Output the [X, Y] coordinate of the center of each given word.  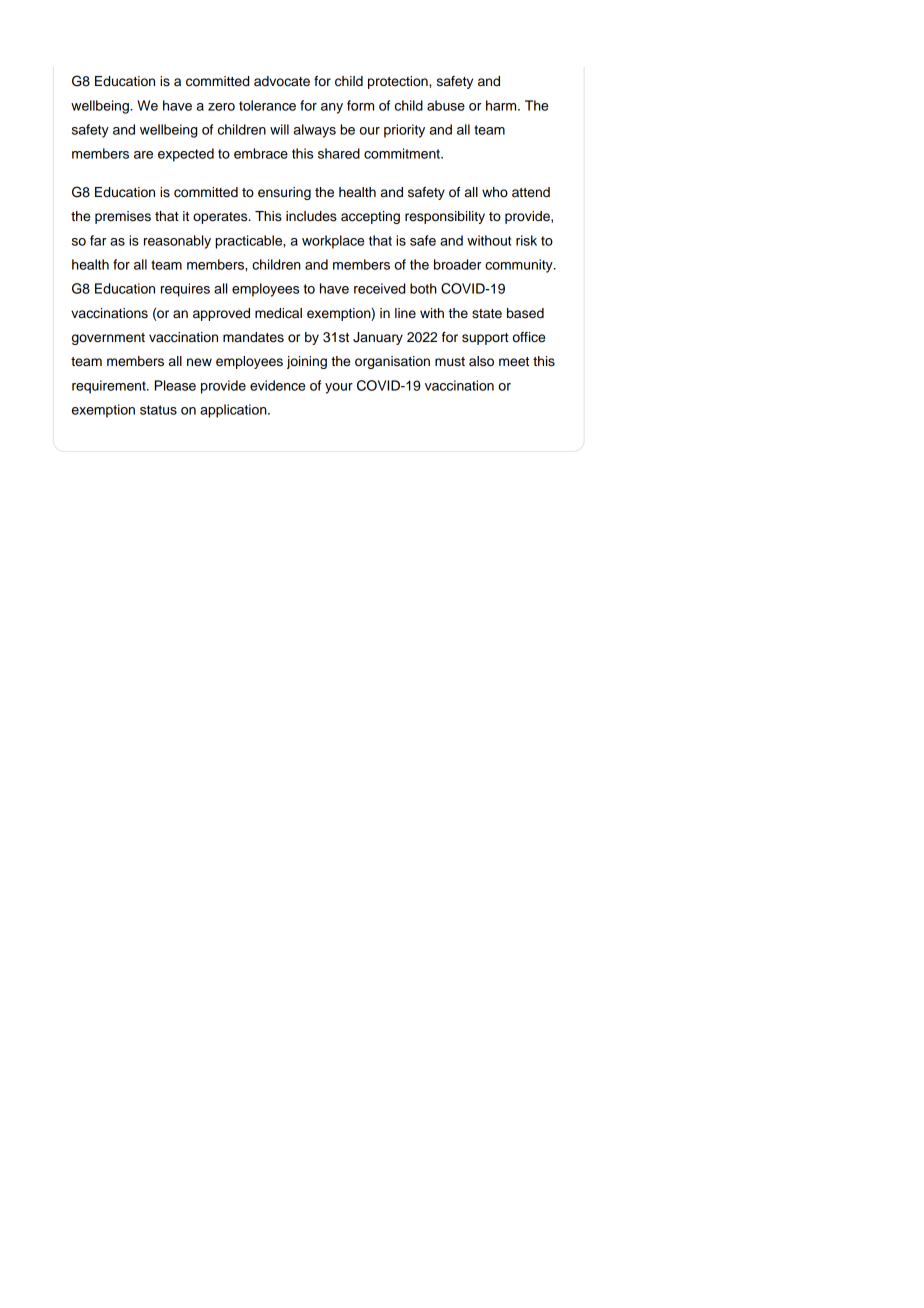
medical [278, 313]
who [495, 192]
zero [221, 107]
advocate [282, 81]
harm [502, 105]
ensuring [284, 193]
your [339, 388]
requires [185, 290]
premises [123, 217]
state [487, 314]
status [158, 410]
